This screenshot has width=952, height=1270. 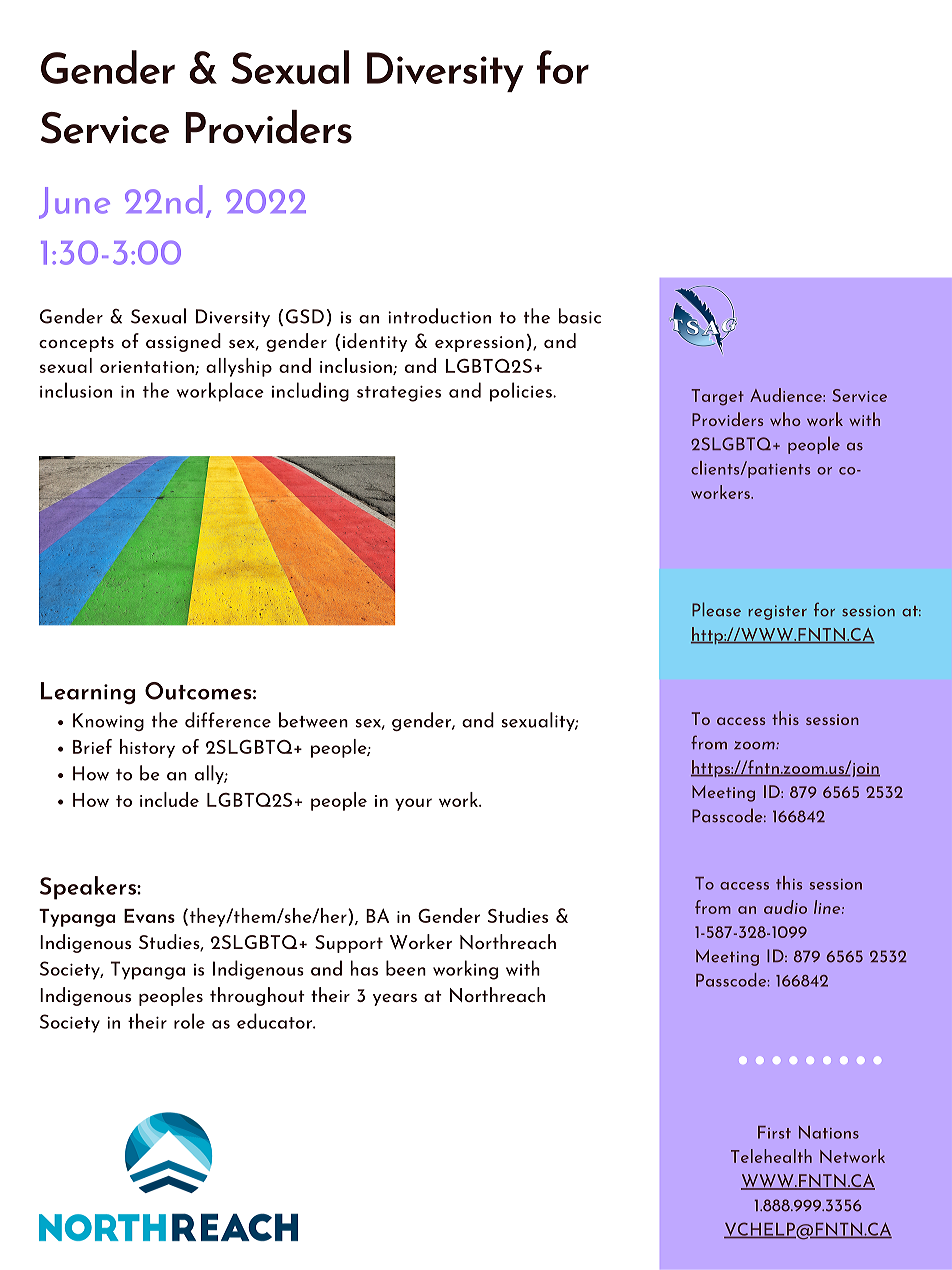 I want to click on basic, so click(x=580, y=316).
